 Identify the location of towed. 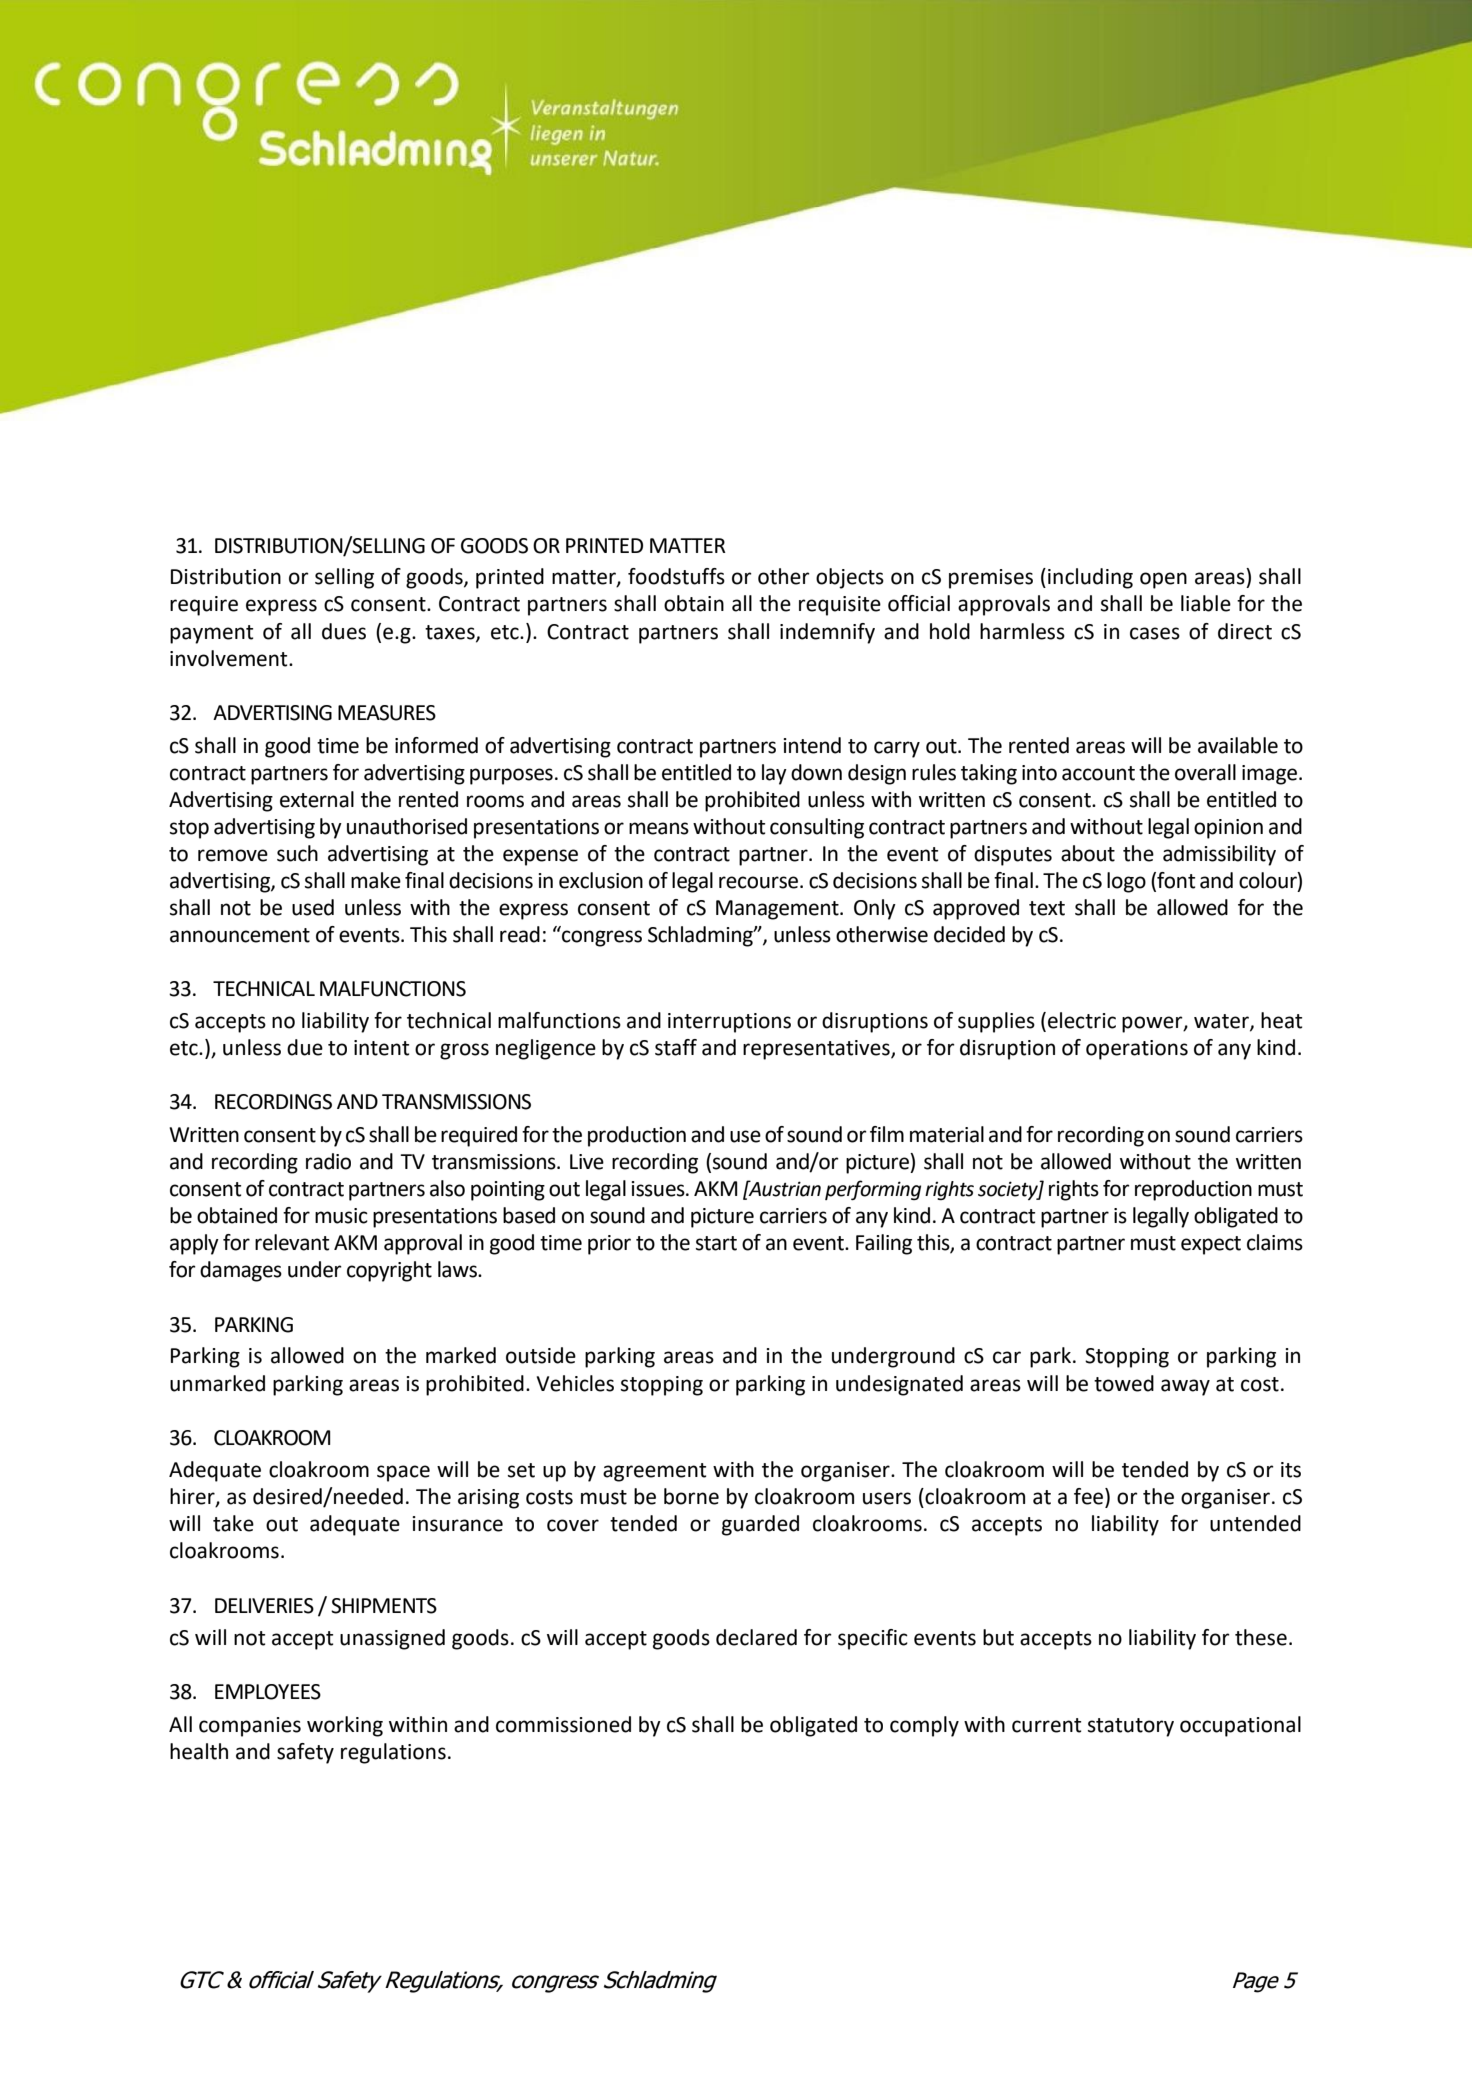
(1124, 1383).
